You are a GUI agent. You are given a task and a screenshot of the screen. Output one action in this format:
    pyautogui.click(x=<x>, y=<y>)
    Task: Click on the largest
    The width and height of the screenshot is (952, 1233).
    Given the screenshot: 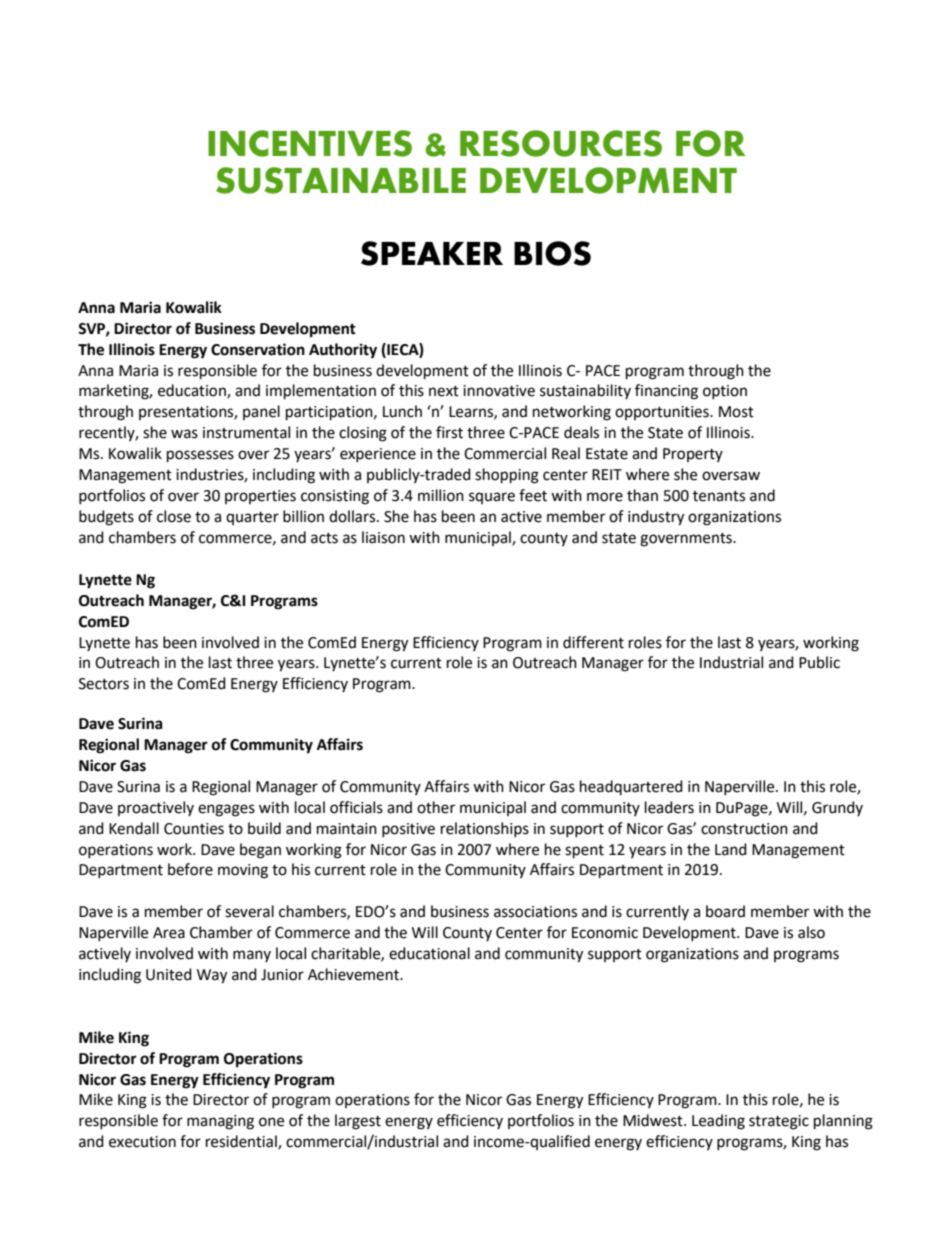 What is the action you would take?
    pyautogui.click(x=358, y=1122)
